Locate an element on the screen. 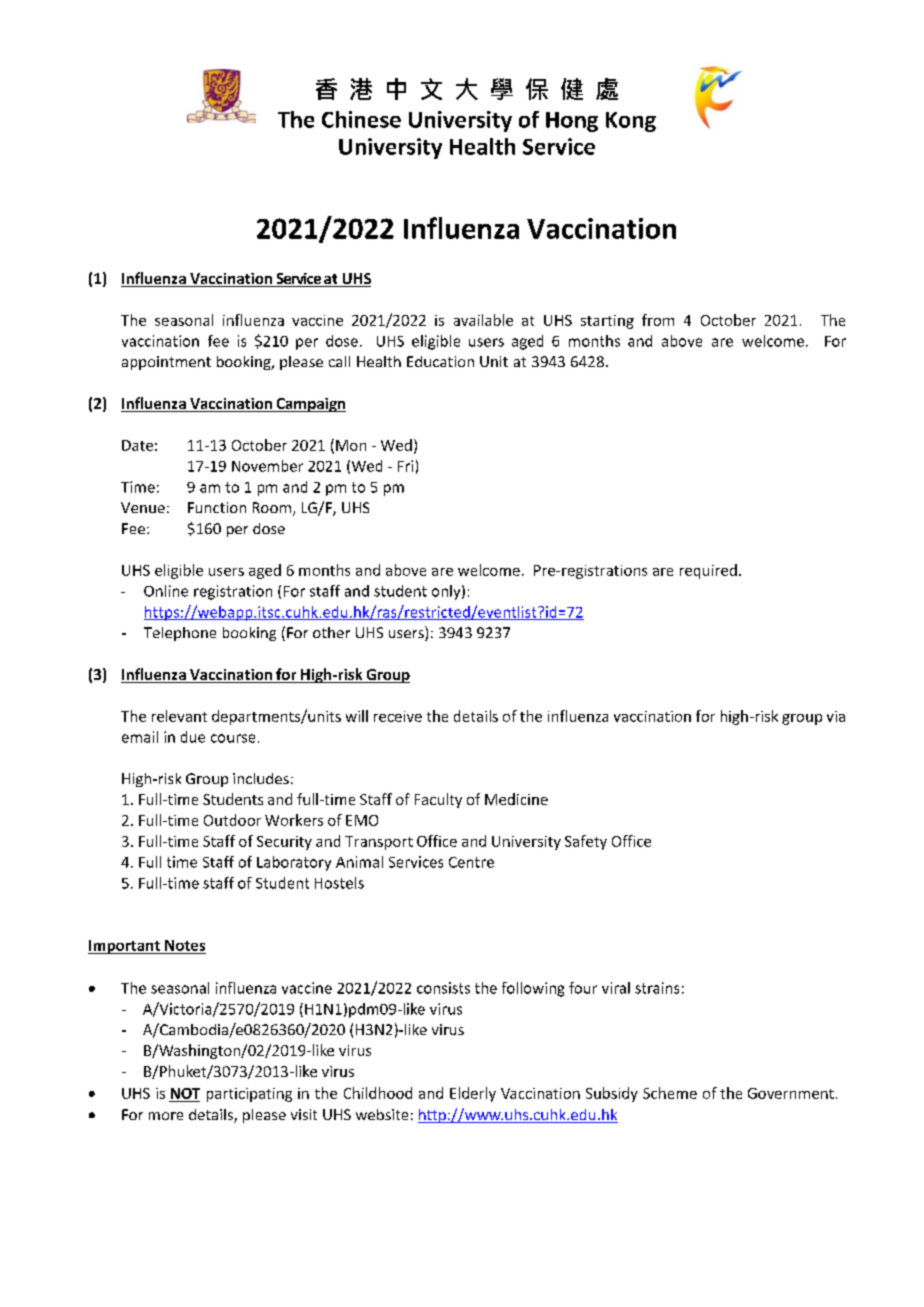  Safety is located at coordinates (586, 842).
